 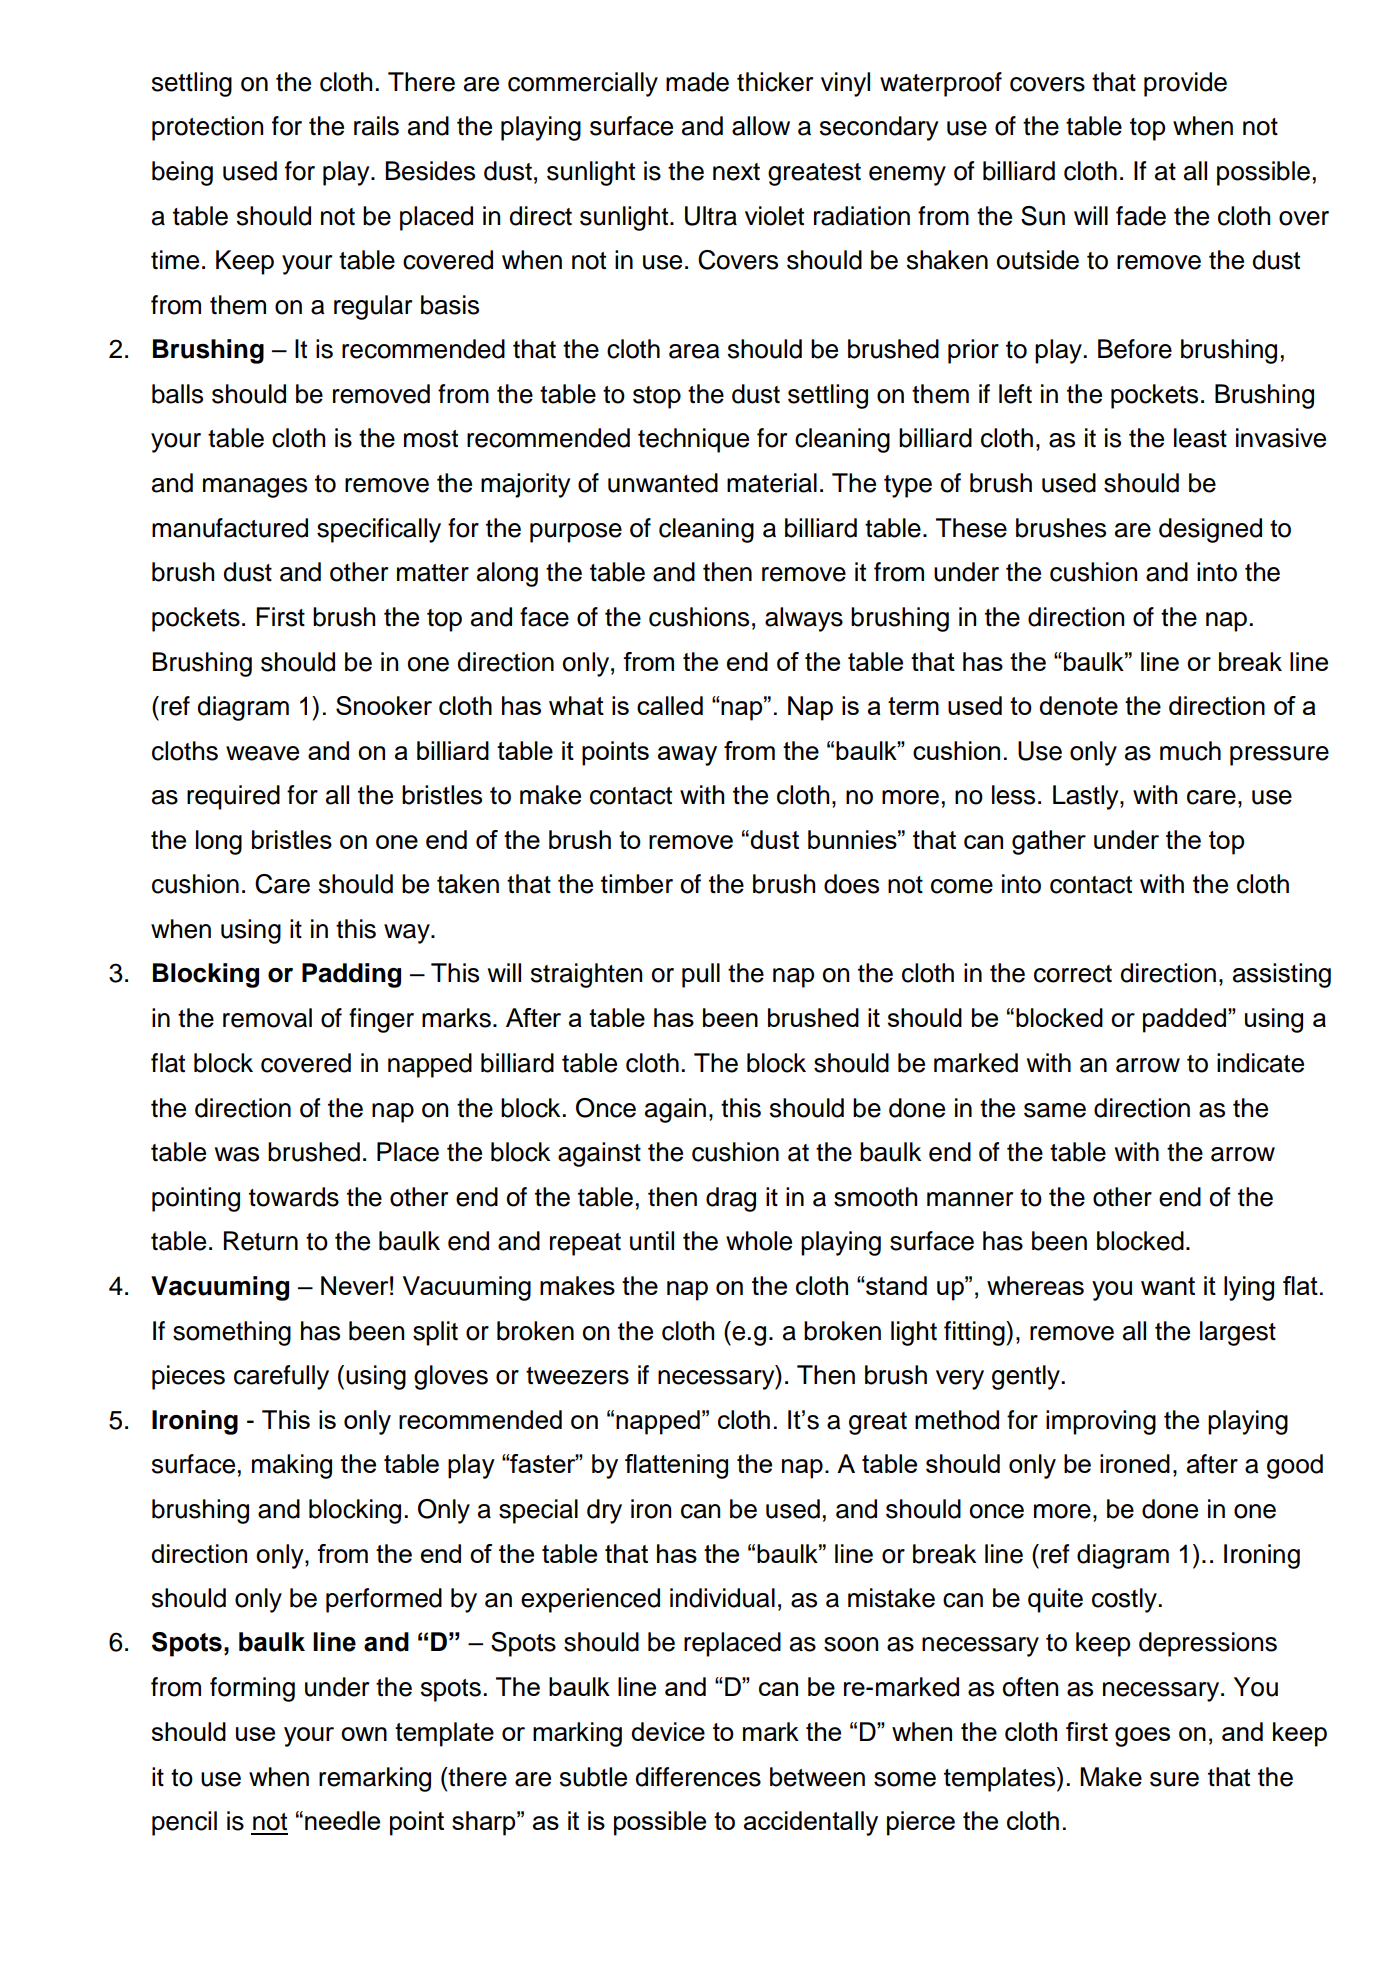 What do you see at coordinates (698, 1777) in the screenshot?
I see `differences` at bounding box center [698, 1777].
